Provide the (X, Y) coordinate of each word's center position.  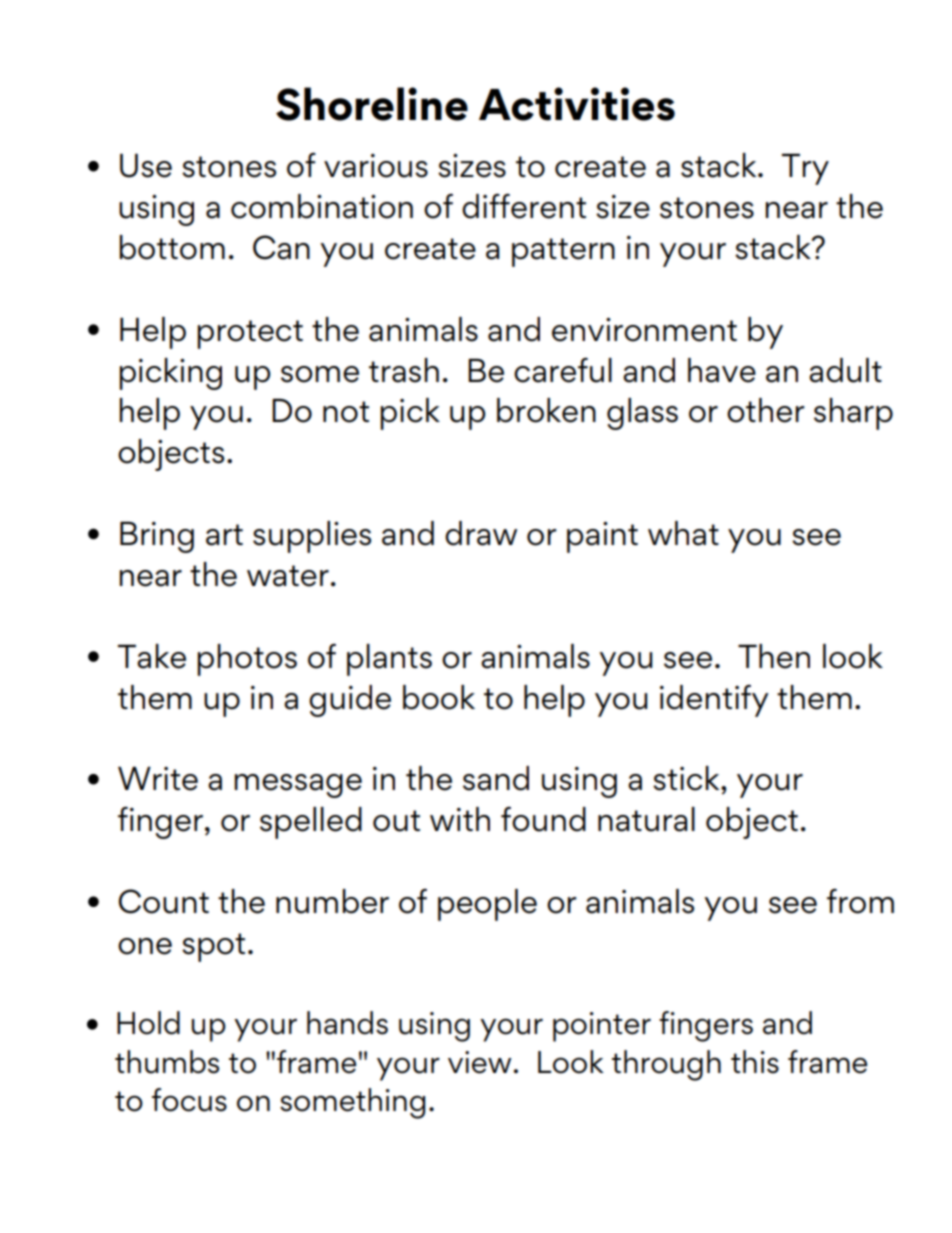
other (765, 410)
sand (496, 778)
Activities (577, 104)
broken (546, 410)
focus (189, 1100)
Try (805, 169)
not (346, 412)
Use (146, 166)
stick (687, 778)
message (298, 786)
